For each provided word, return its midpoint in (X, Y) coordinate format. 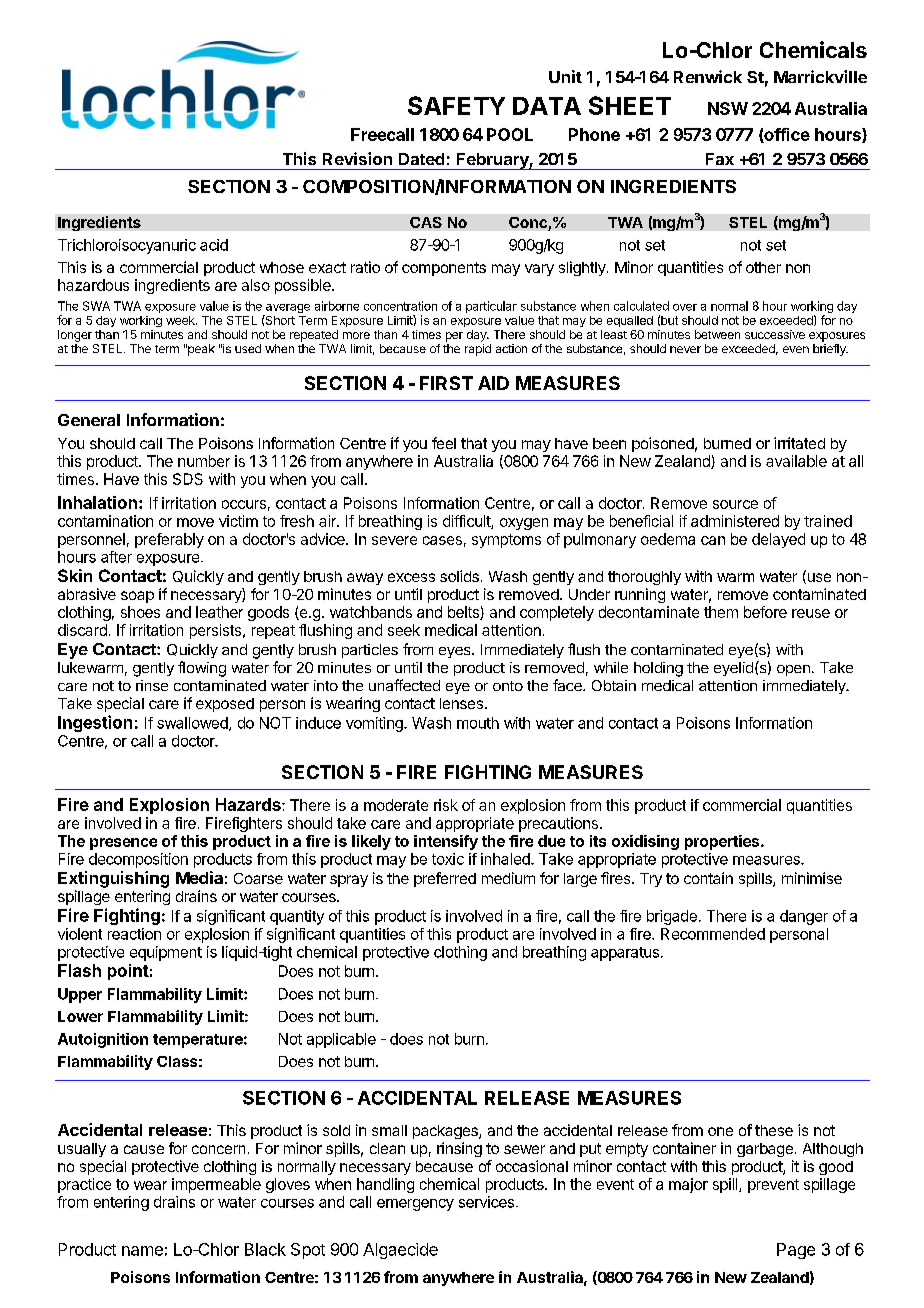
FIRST (446, 383)
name (142, 1251)
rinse (152, 685)
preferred (445, 879)
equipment (166, 953)
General (89, 420)
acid (214, 245)
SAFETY (456, 105)
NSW (728, 108)
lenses (461, 703)
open (793, 670)
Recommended (713, 934)
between (717, 334)
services (486, 1202)
